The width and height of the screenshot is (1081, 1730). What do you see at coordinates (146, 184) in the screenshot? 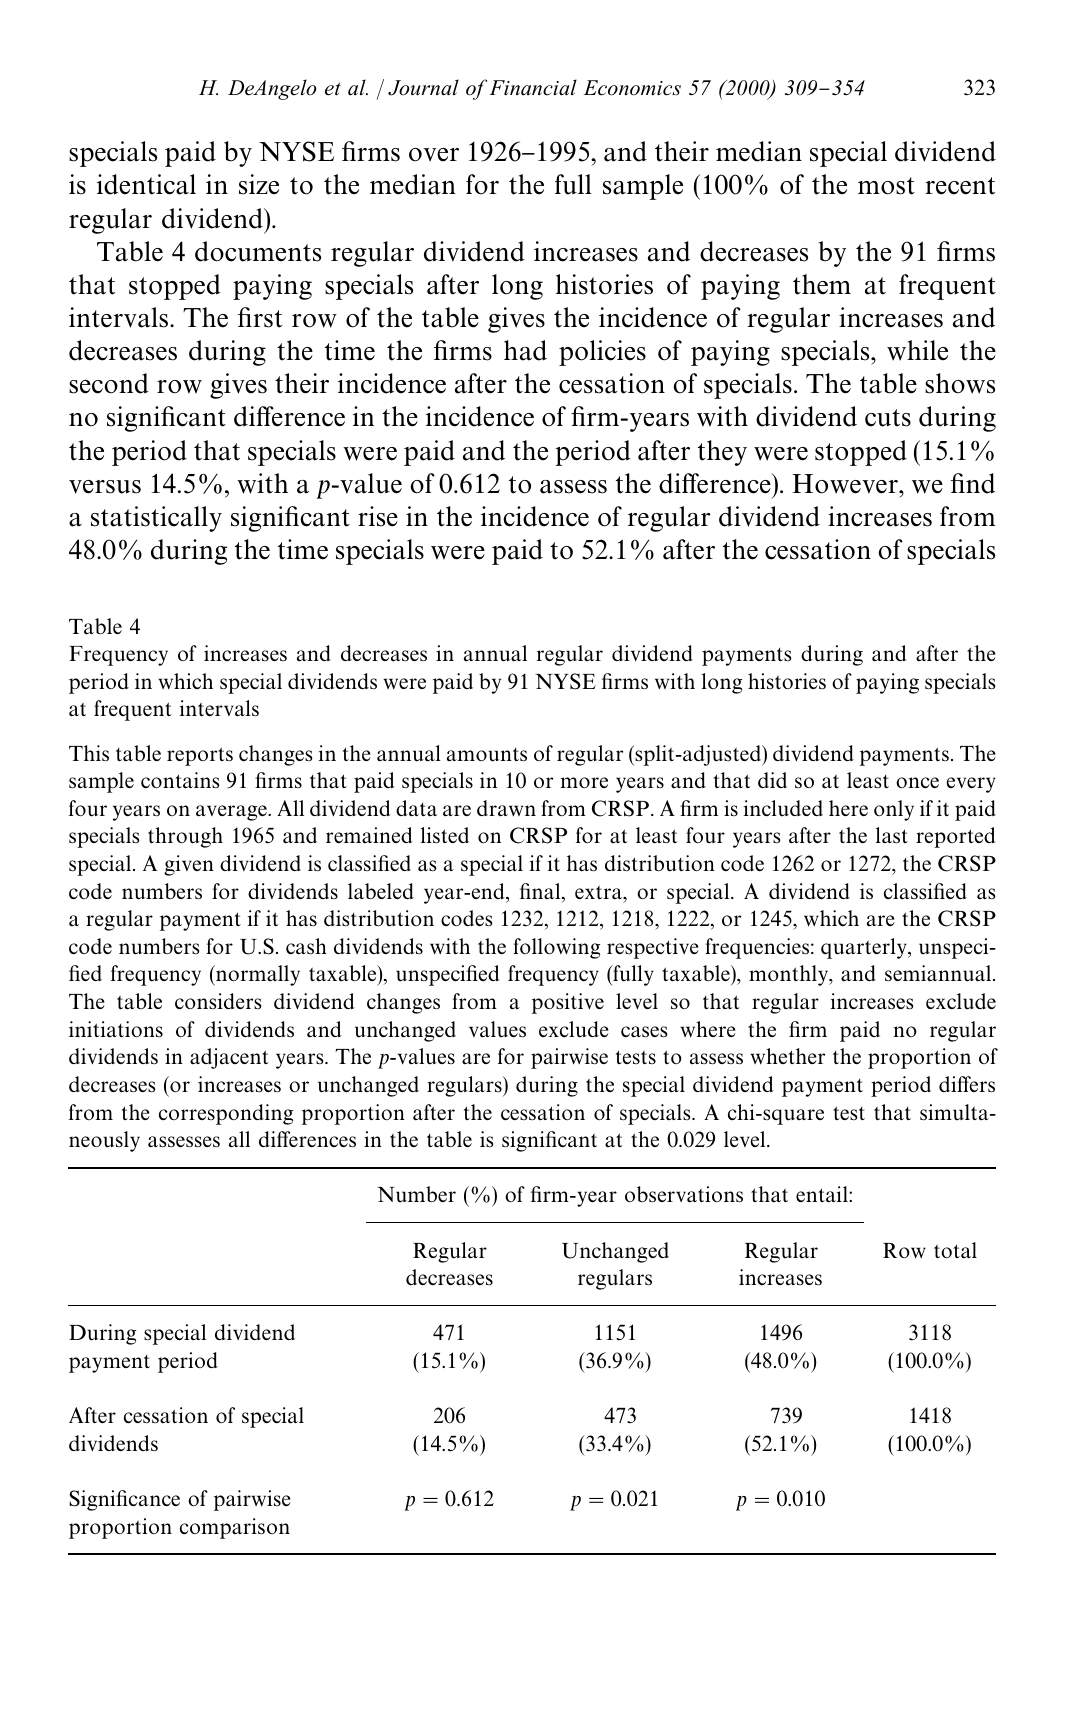
I see `identical` at bounding box center [146, 184].
